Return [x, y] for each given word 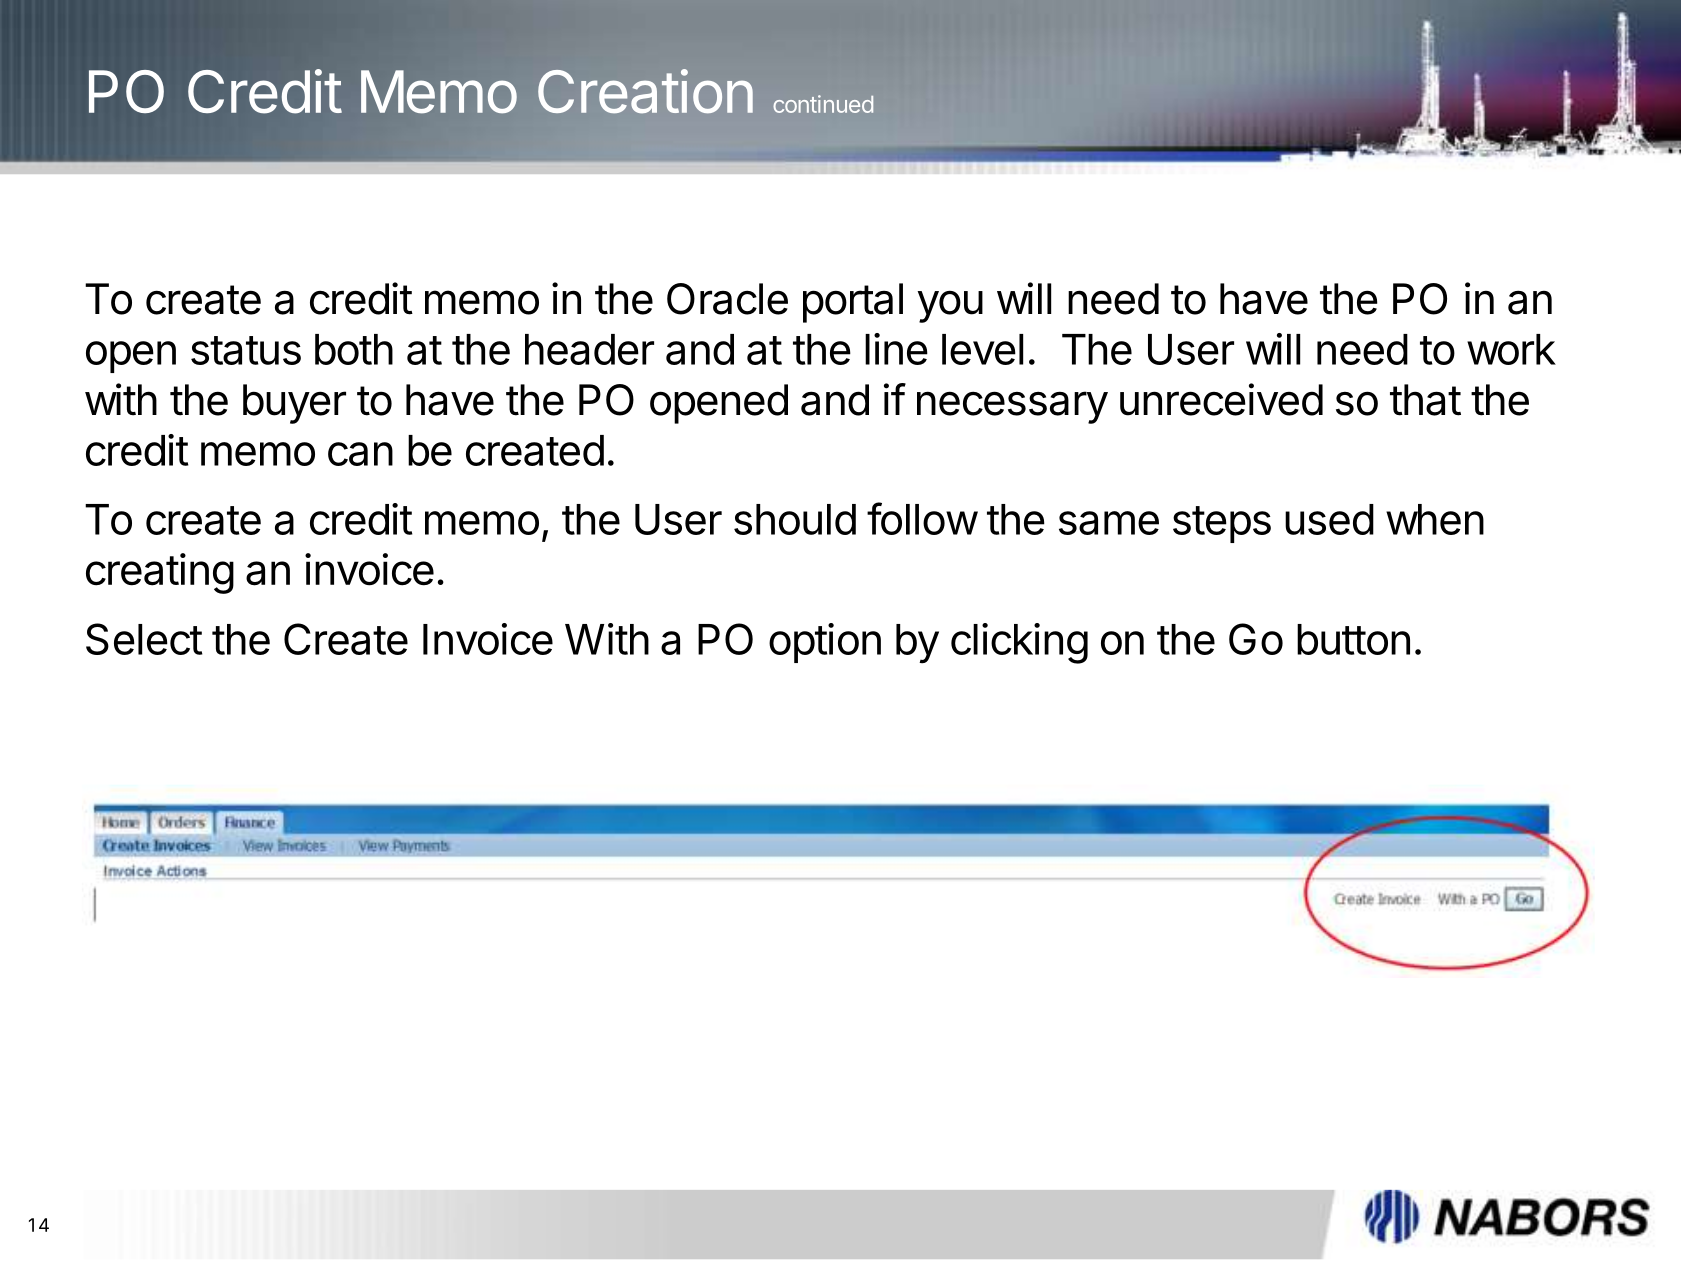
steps [1222, 524]
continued [823, 104]
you [950, 306]
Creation [645, 91]
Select [144, 639]
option [825, 643]
